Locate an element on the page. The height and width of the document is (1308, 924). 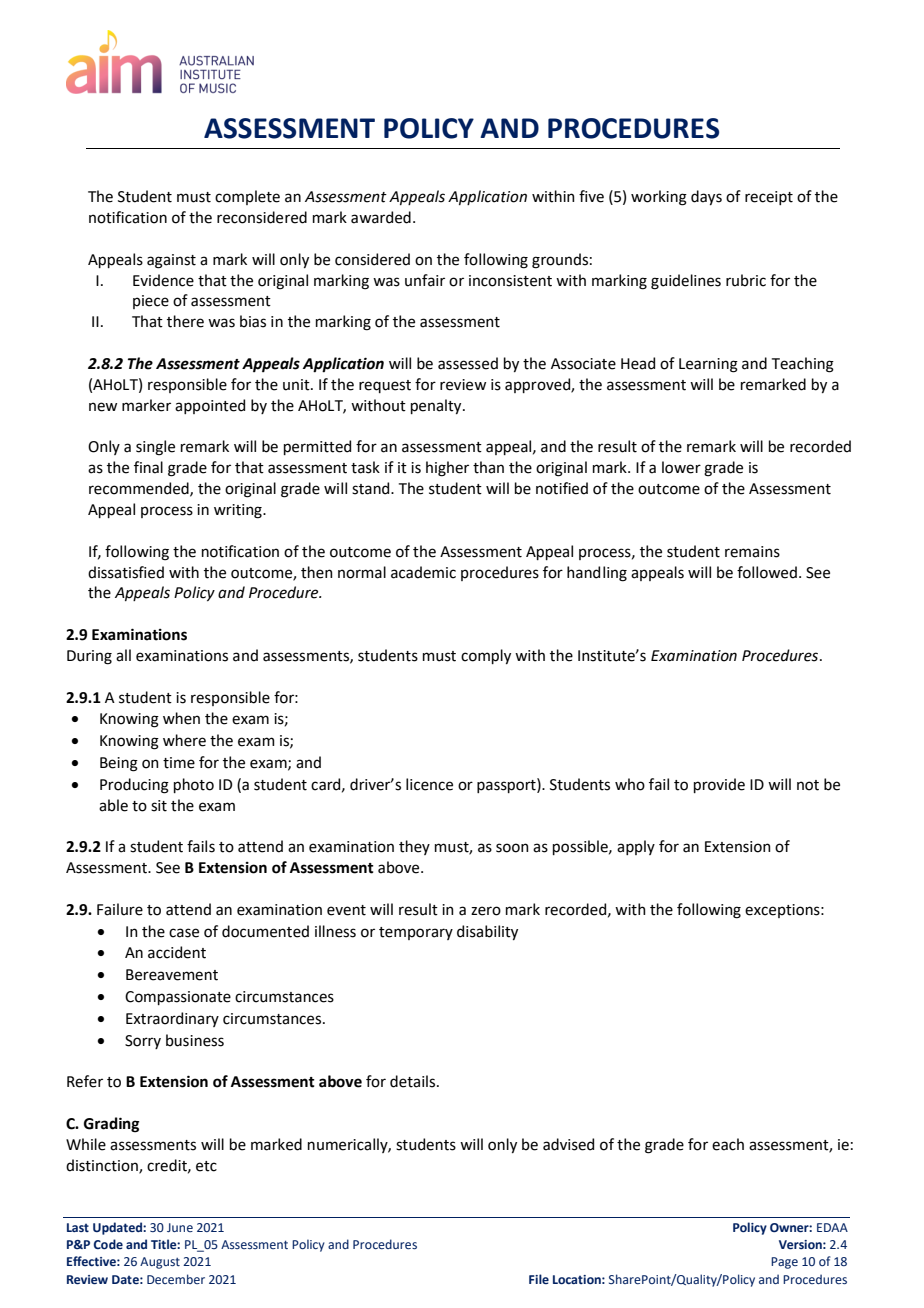
against is located at coordinates (171, 261).
